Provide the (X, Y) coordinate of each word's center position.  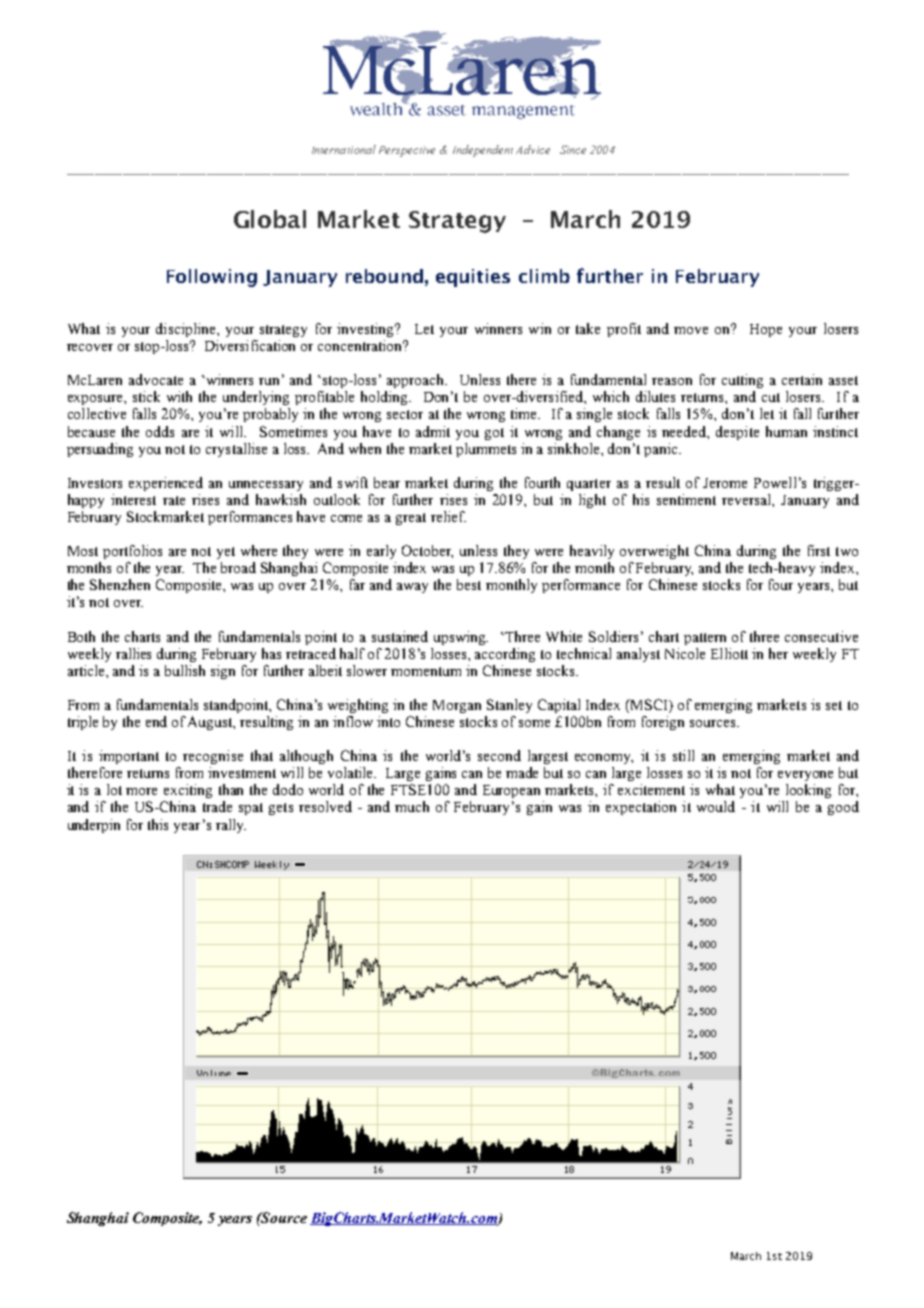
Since (573, 149)
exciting (188, 791)
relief (448, 516)
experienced (166, 484)
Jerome (725, 483)
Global (270, 219)
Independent (483, 151)
